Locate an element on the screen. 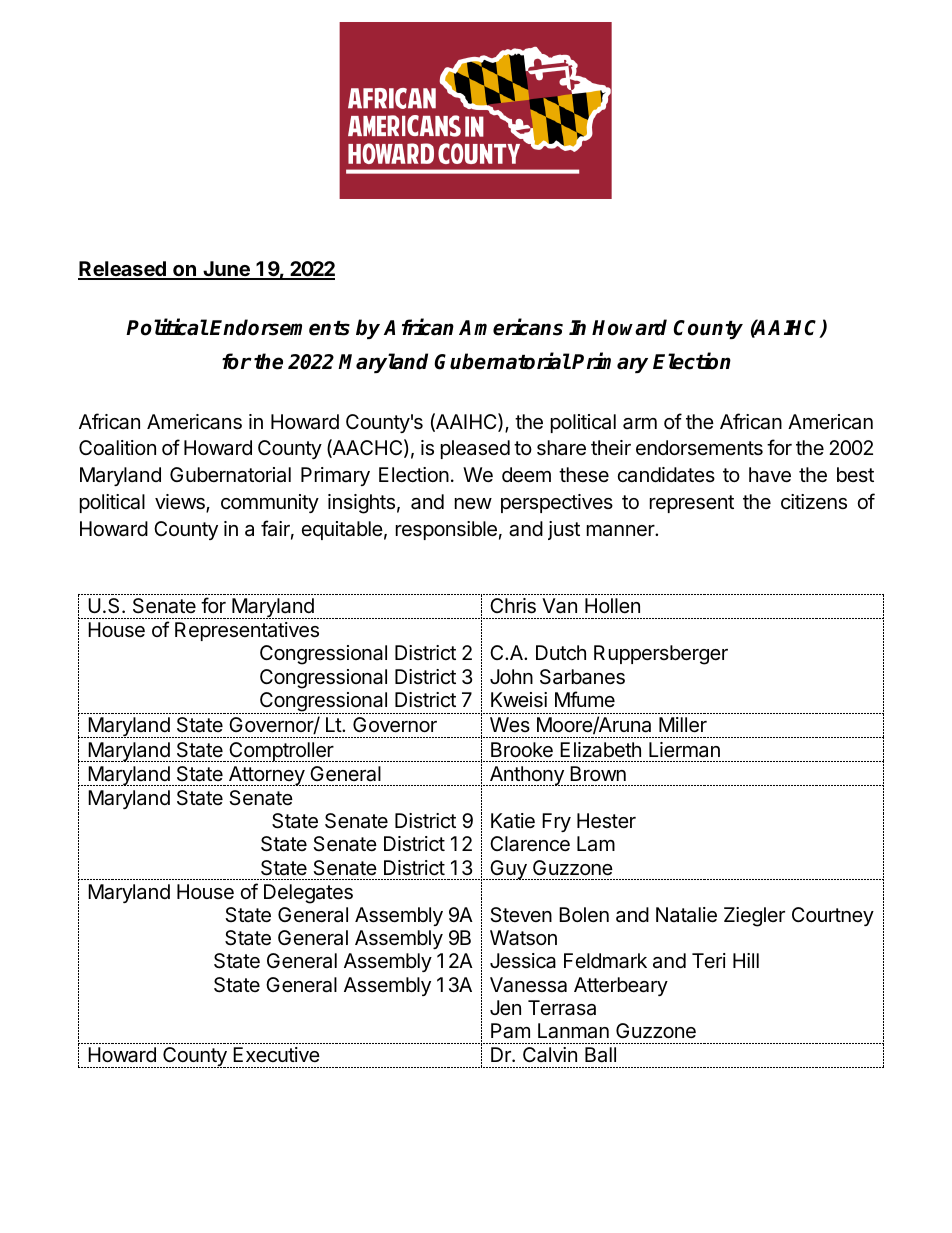  have is located at coordinates (770, 475).
